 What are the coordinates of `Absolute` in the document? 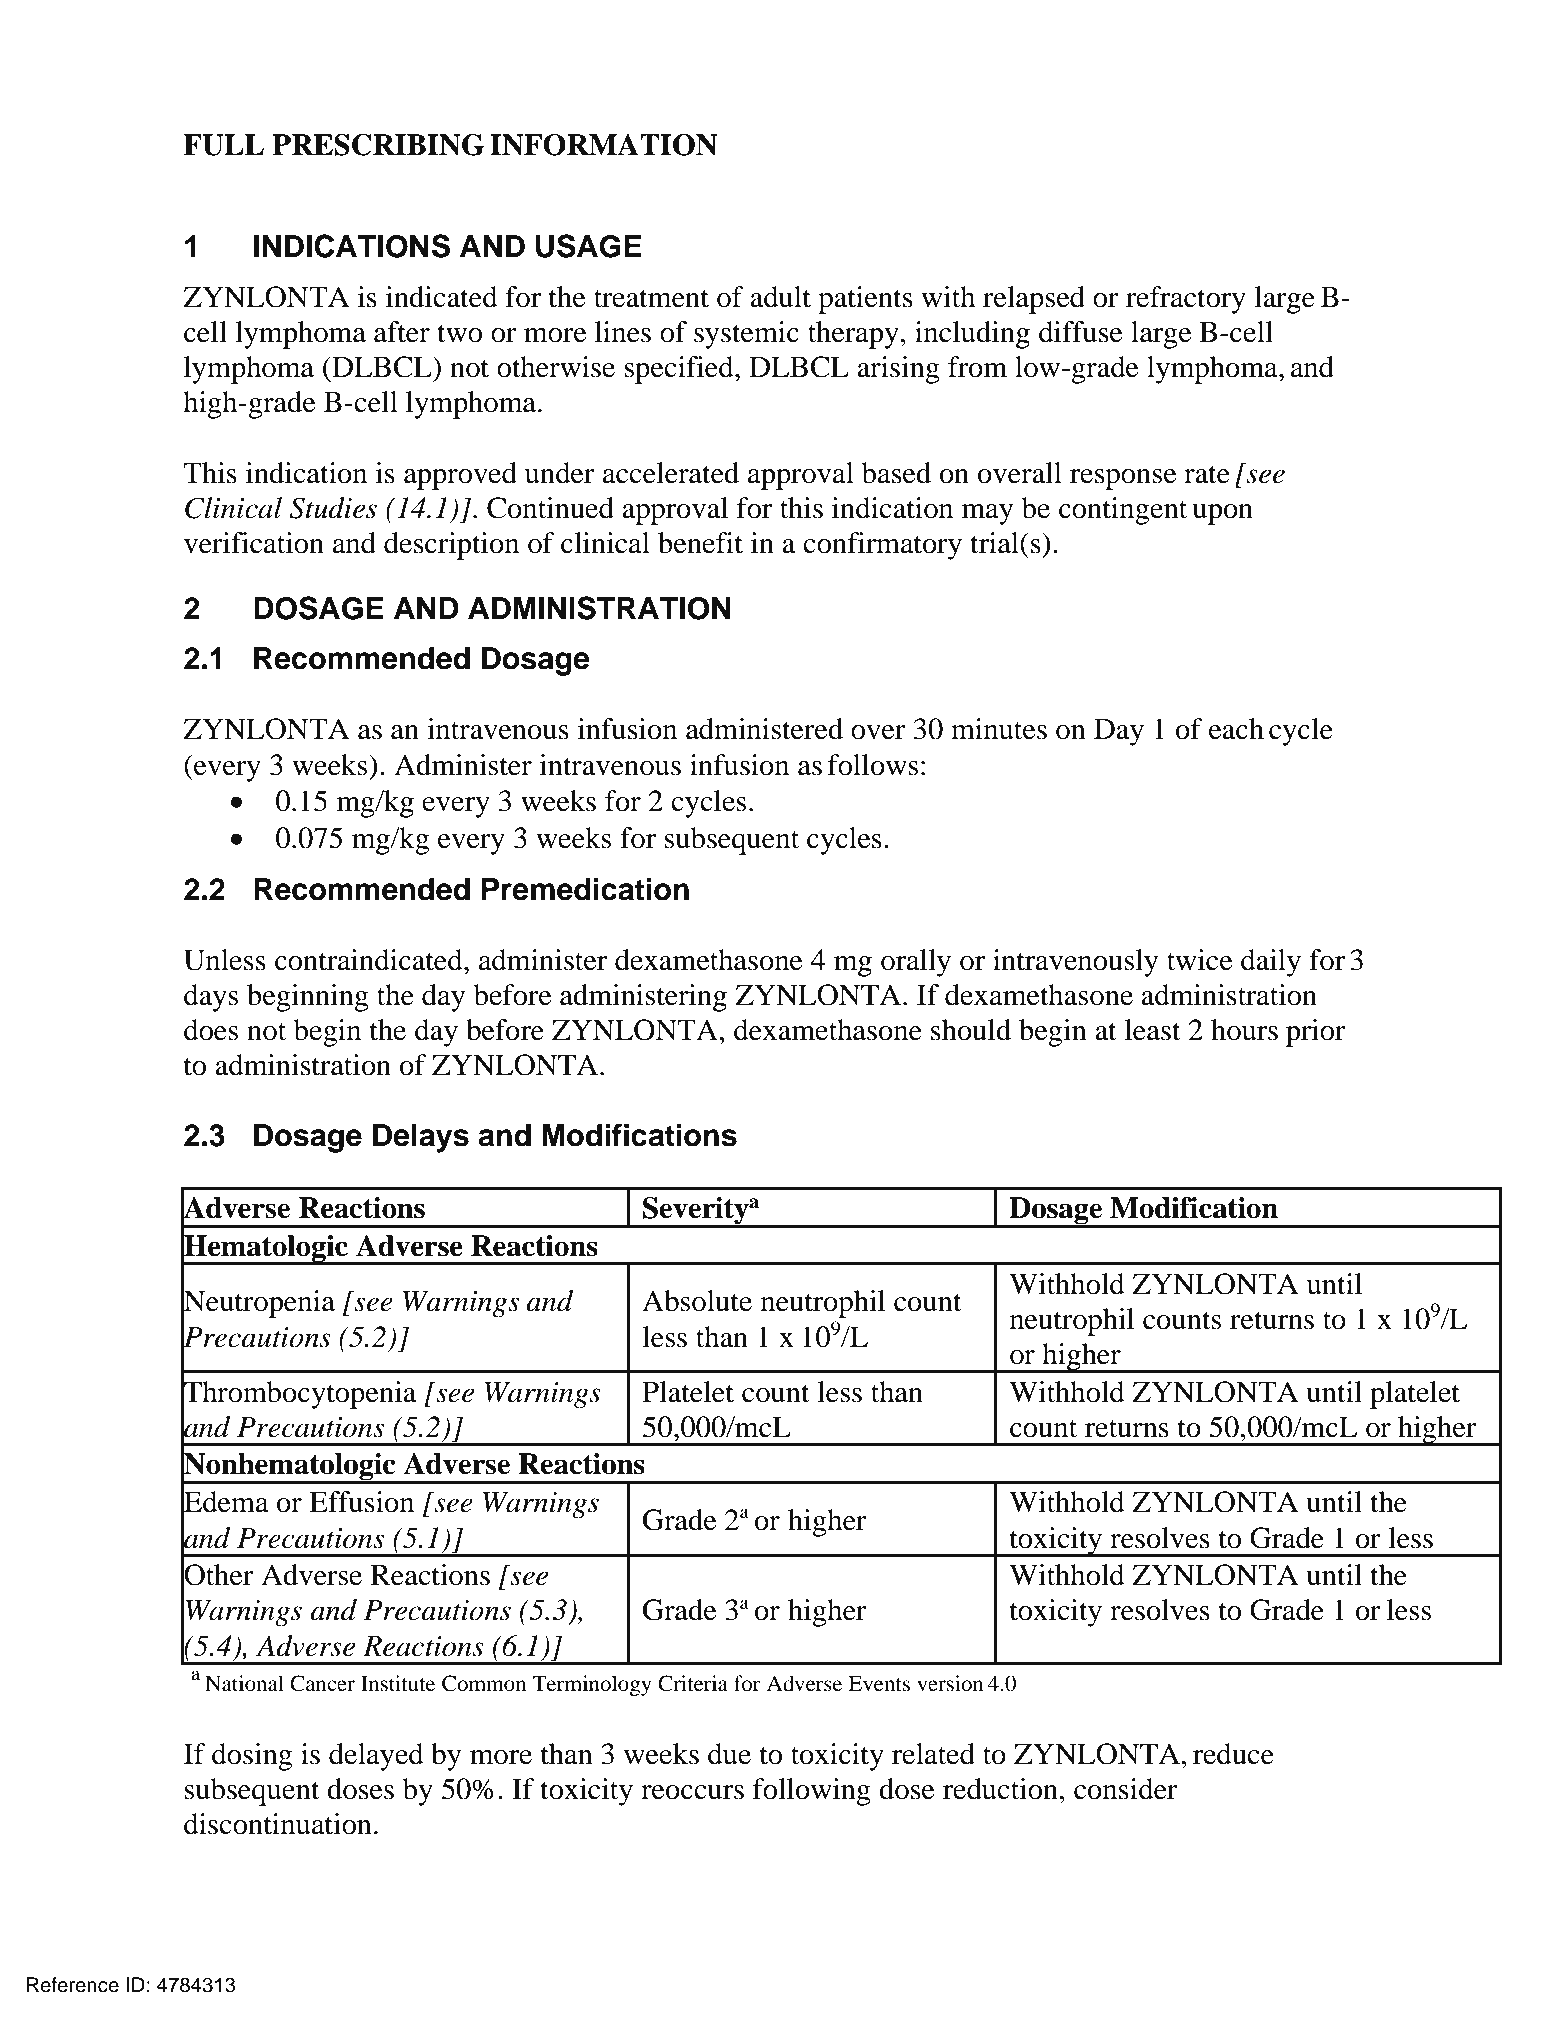 It's located at (697, 1301).
